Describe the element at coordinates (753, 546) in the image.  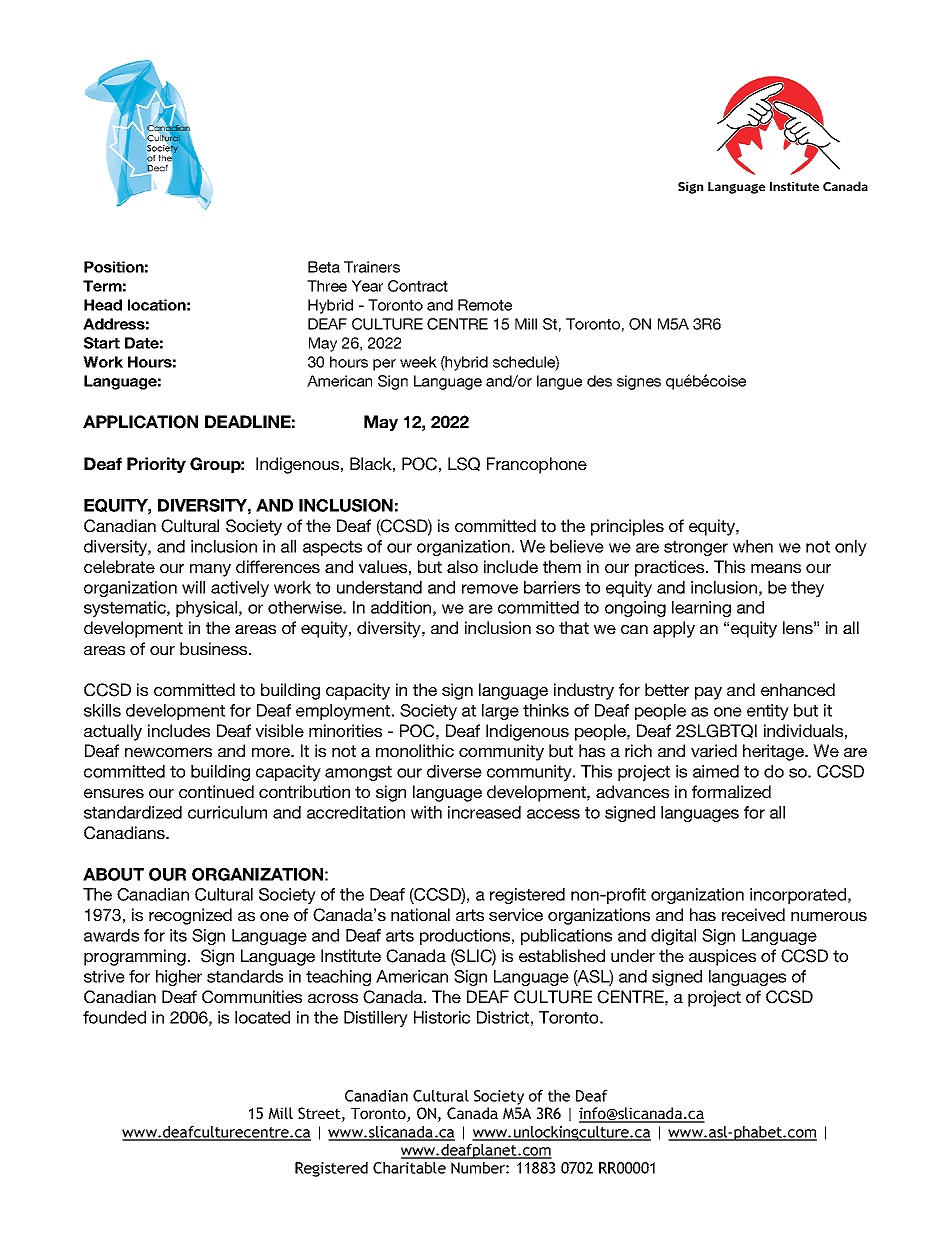
I see `when` at that location.
